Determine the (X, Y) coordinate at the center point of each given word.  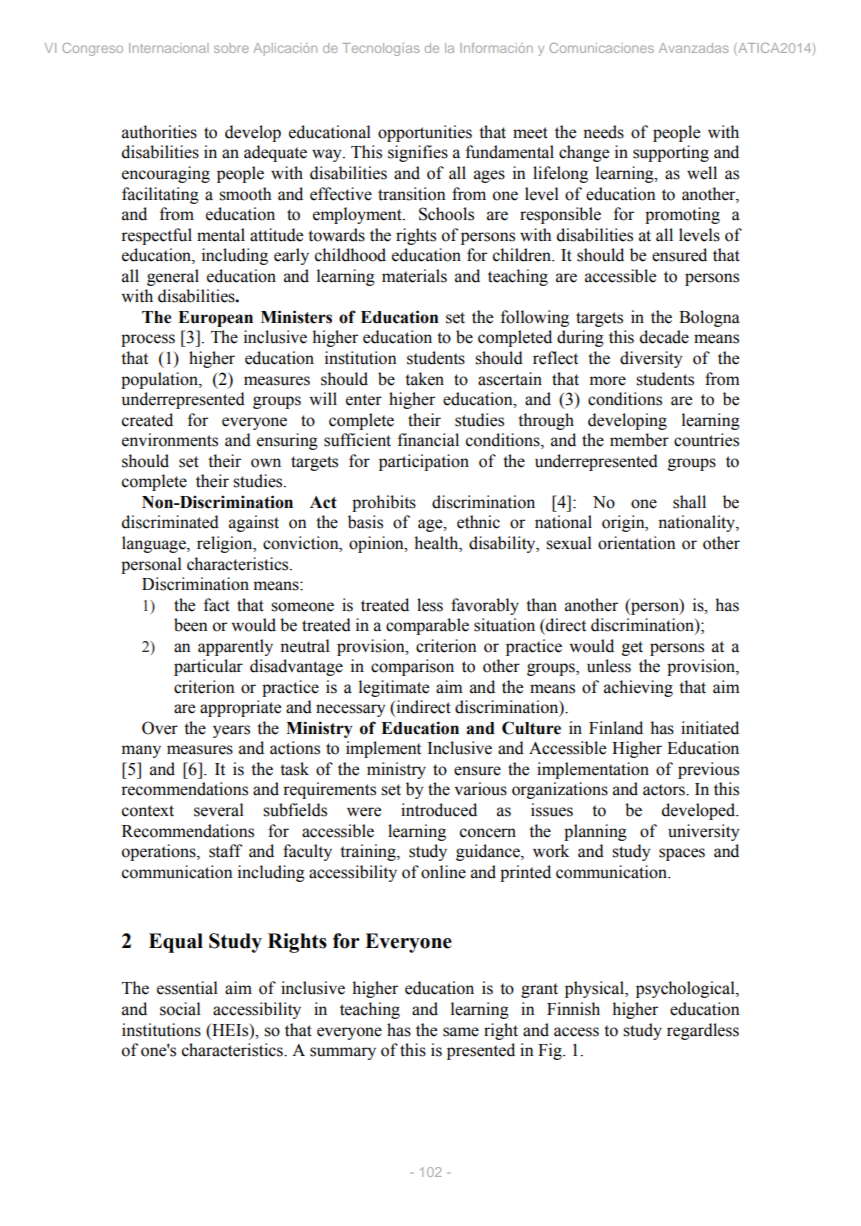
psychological (686, 989)
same (461, 1032)
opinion (377, 544)
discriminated (170, 522)
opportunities (425, 133)
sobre (231, 48)
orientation (637, 543)
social (180, 1009)
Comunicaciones (601, 48)
